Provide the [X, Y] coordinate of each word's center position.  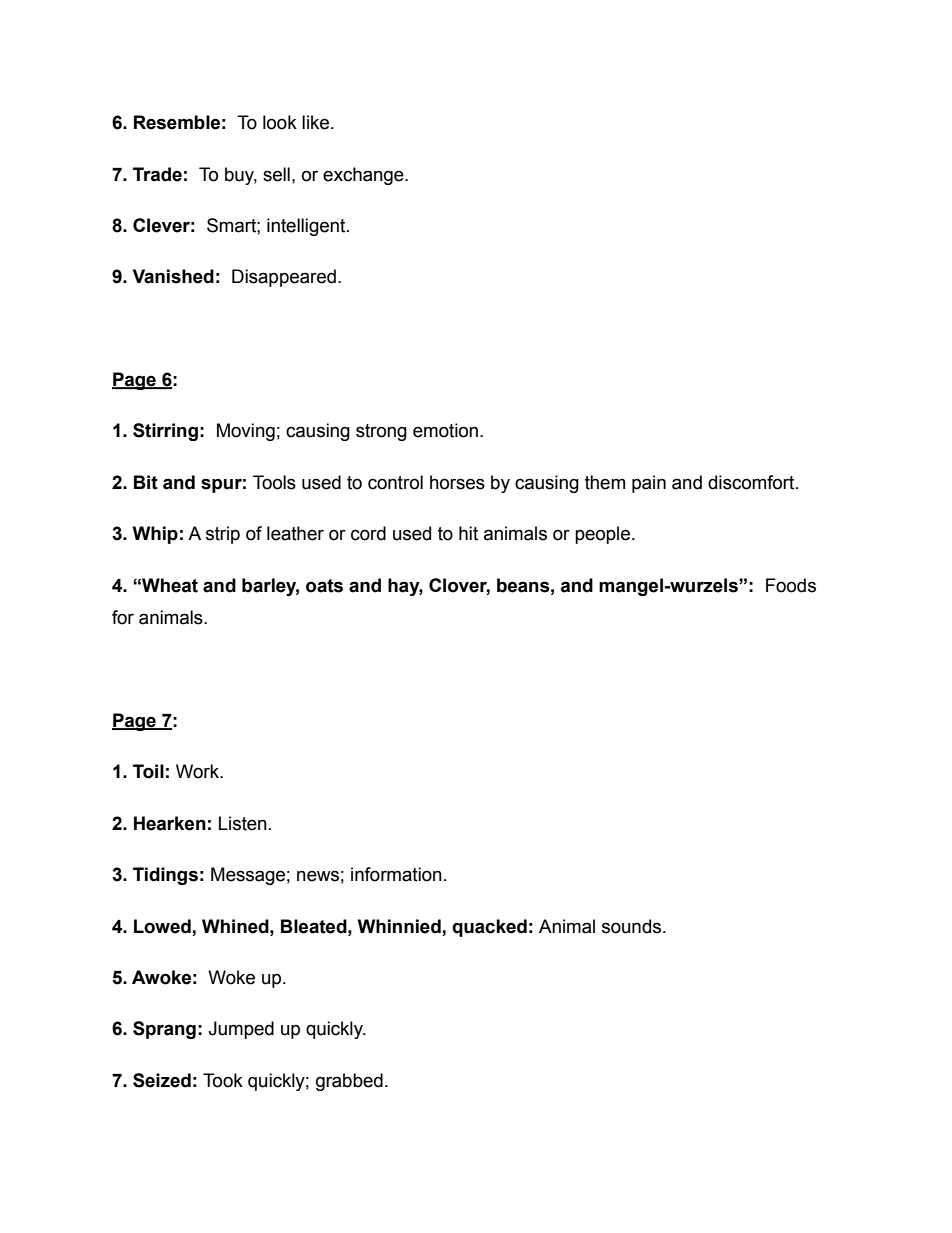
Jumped [241, 1030]
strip [223, 535]
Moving [246, 432]
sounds [631, 926]
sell [276, 174]
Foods [791, 585]
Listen [243, 823]
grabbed [349, 1082]
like [317, 122]
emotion [445, 430]
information [396, 874]
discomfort [752, 482]
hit [468, 533]
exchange [364, 176]
